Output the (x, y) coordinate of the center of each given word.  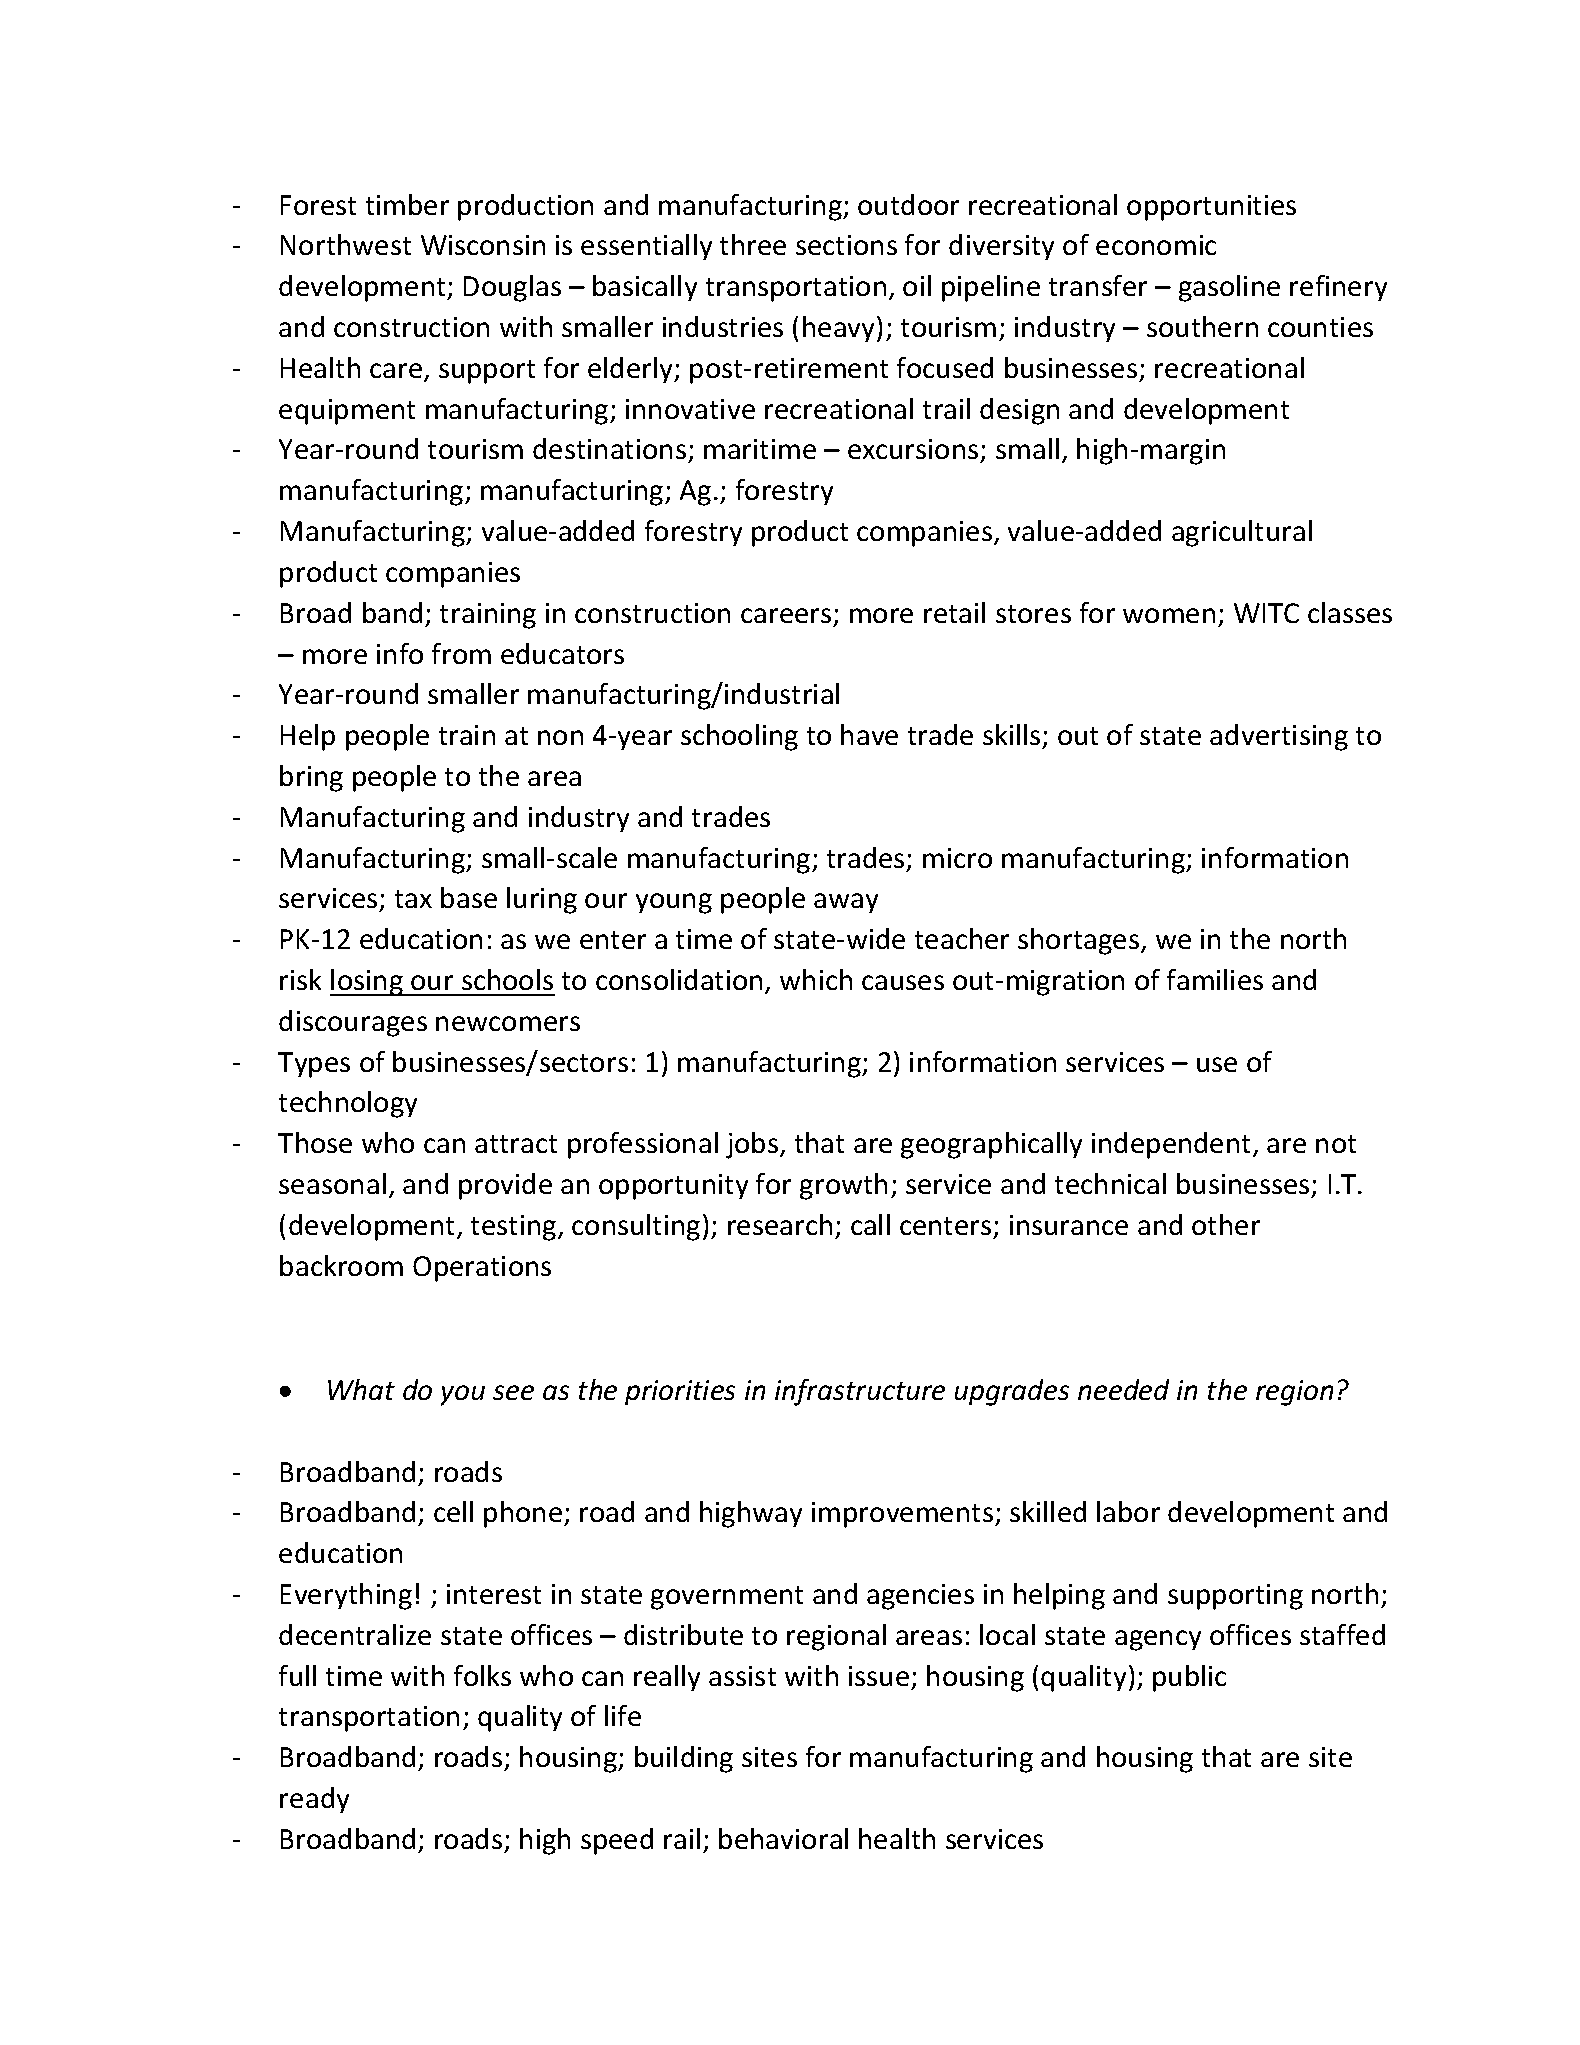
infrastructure (860, 1392)
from (461, 653)
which (816, 979)
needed (1123, 1389)
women (1169, 615)
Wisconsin (483, 245)
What (361, 1389)
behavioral (783, 1838)
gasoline (1229, 288)
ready (314, 1800)
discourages (353, 1023)
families (1215, 979)
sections (846, 245)
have (869, 734)
